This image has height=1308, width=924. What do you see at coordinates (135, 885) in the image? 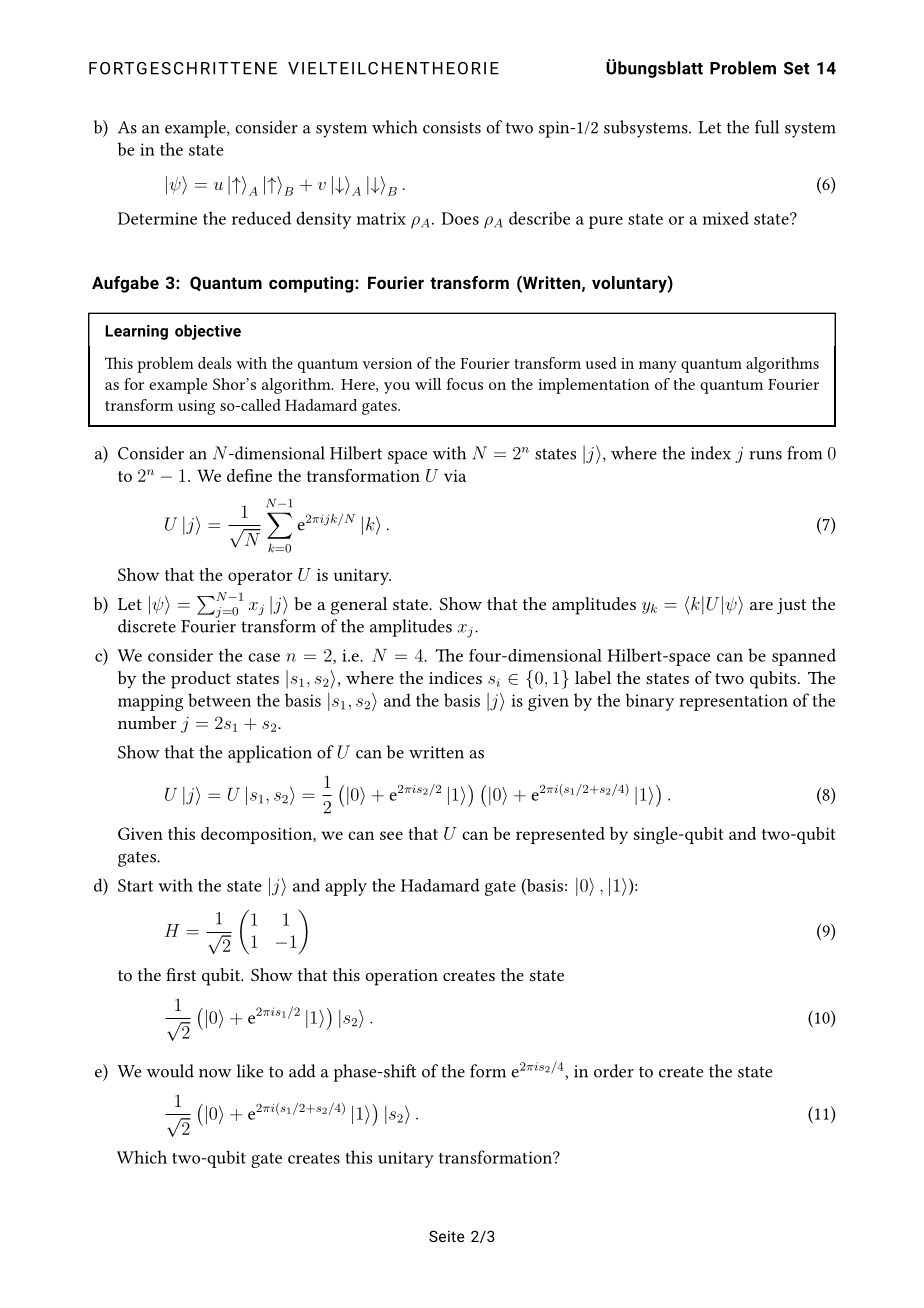
I see `Start` at bounding box center [135, 885].
